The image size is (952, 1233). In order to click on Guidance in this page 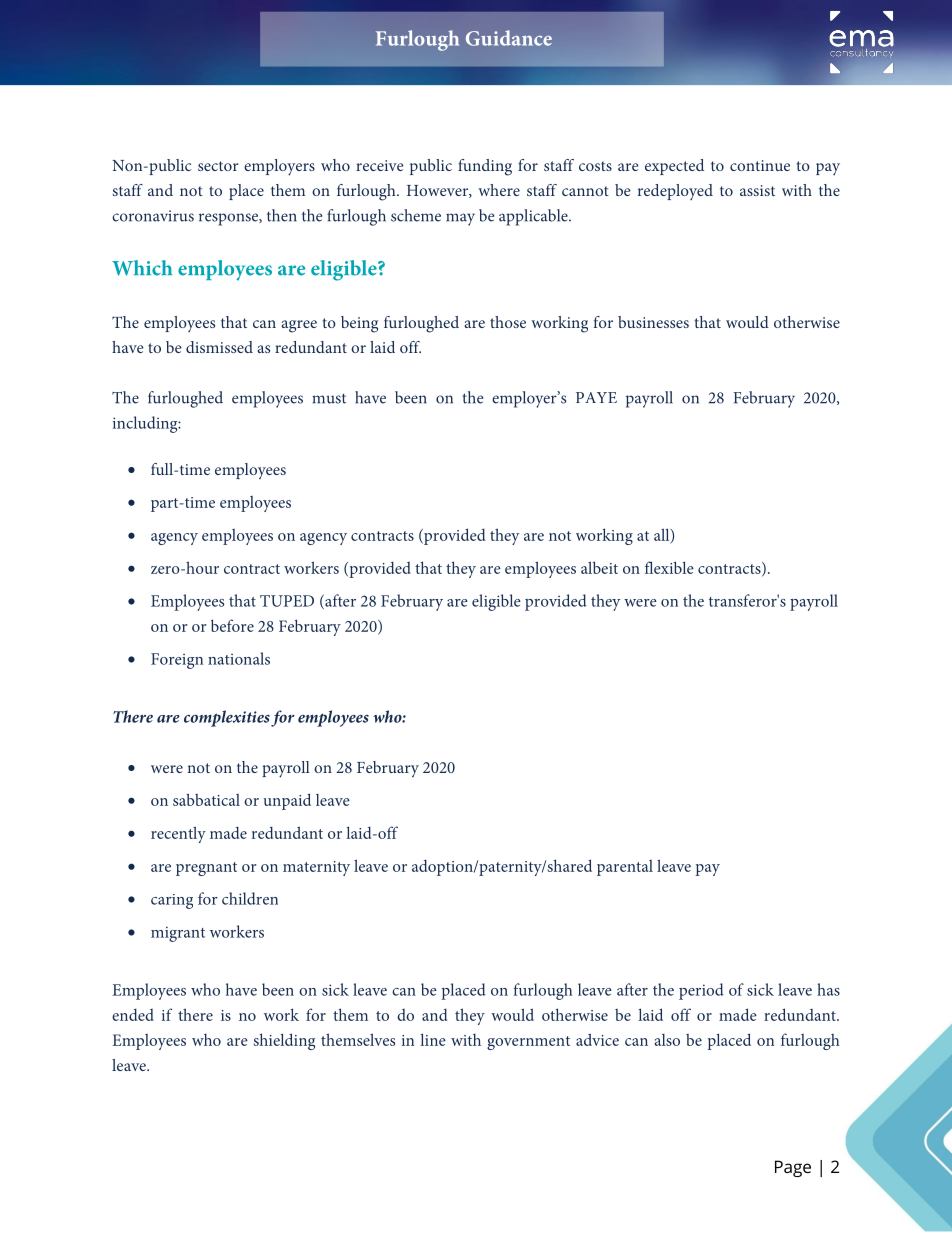, I will do `click(509, 38)`.
